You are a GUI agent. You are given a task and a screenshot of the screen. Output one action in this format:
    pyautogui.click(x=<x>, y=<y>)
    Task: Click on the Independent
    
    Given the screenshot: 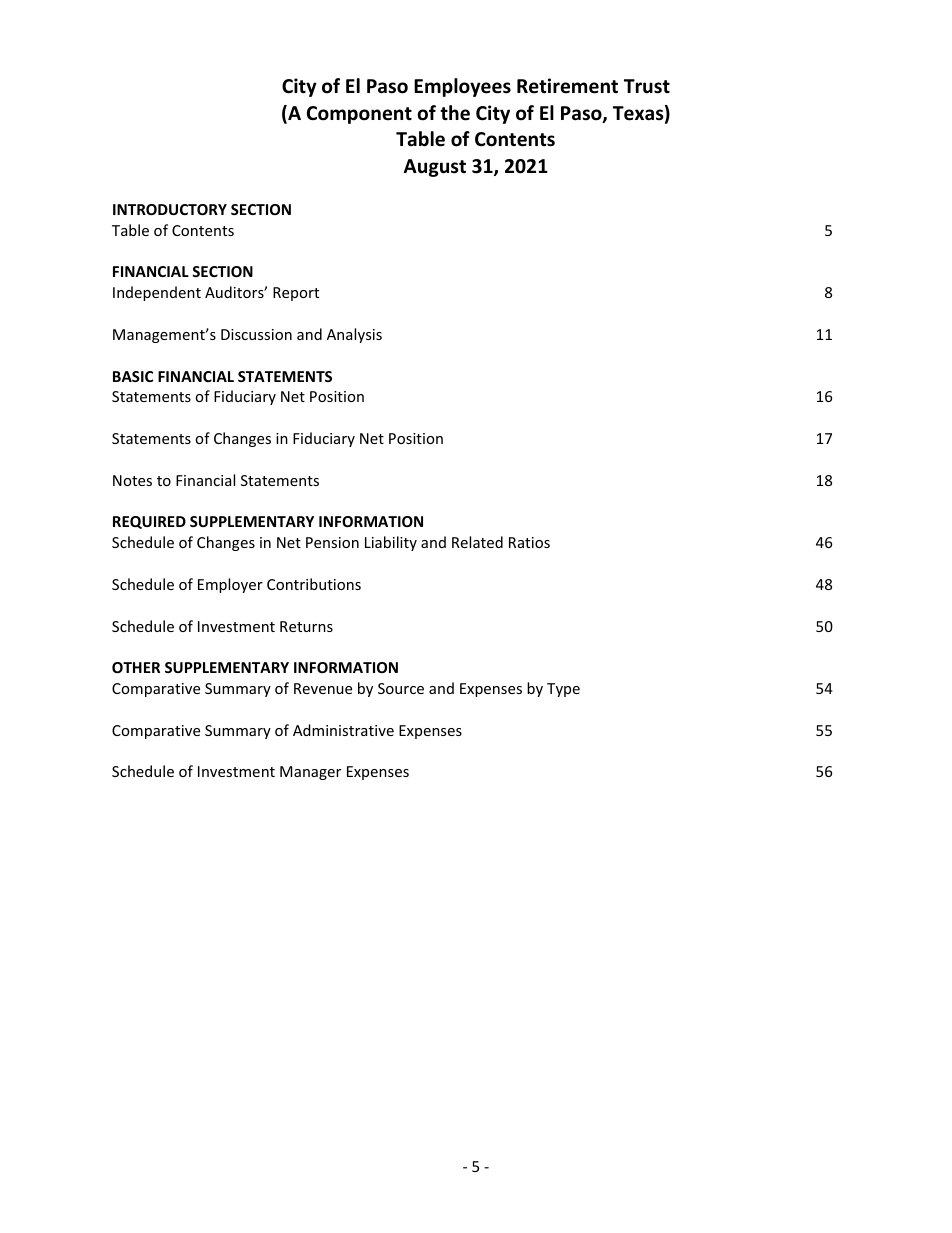 What is the action you would take?
    pyautogui.click(x=157, y=293)
